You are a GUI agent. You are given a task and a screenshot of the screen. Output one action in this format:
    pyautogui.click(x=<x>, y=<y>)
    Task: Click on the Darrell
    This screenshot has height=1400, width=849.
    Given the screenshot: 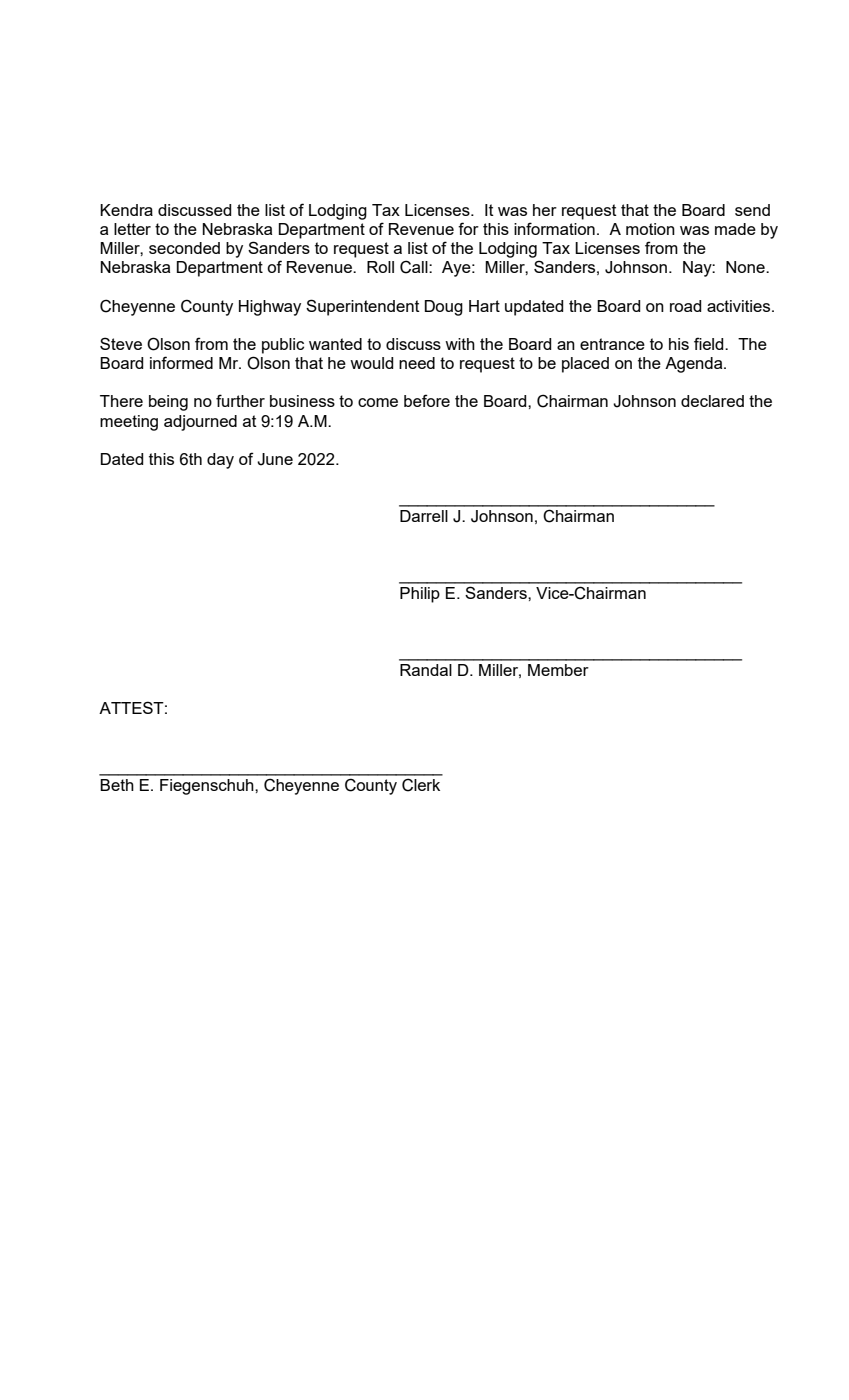 What is the action you would take?
    pyautogui.click(x=424, y=516)
